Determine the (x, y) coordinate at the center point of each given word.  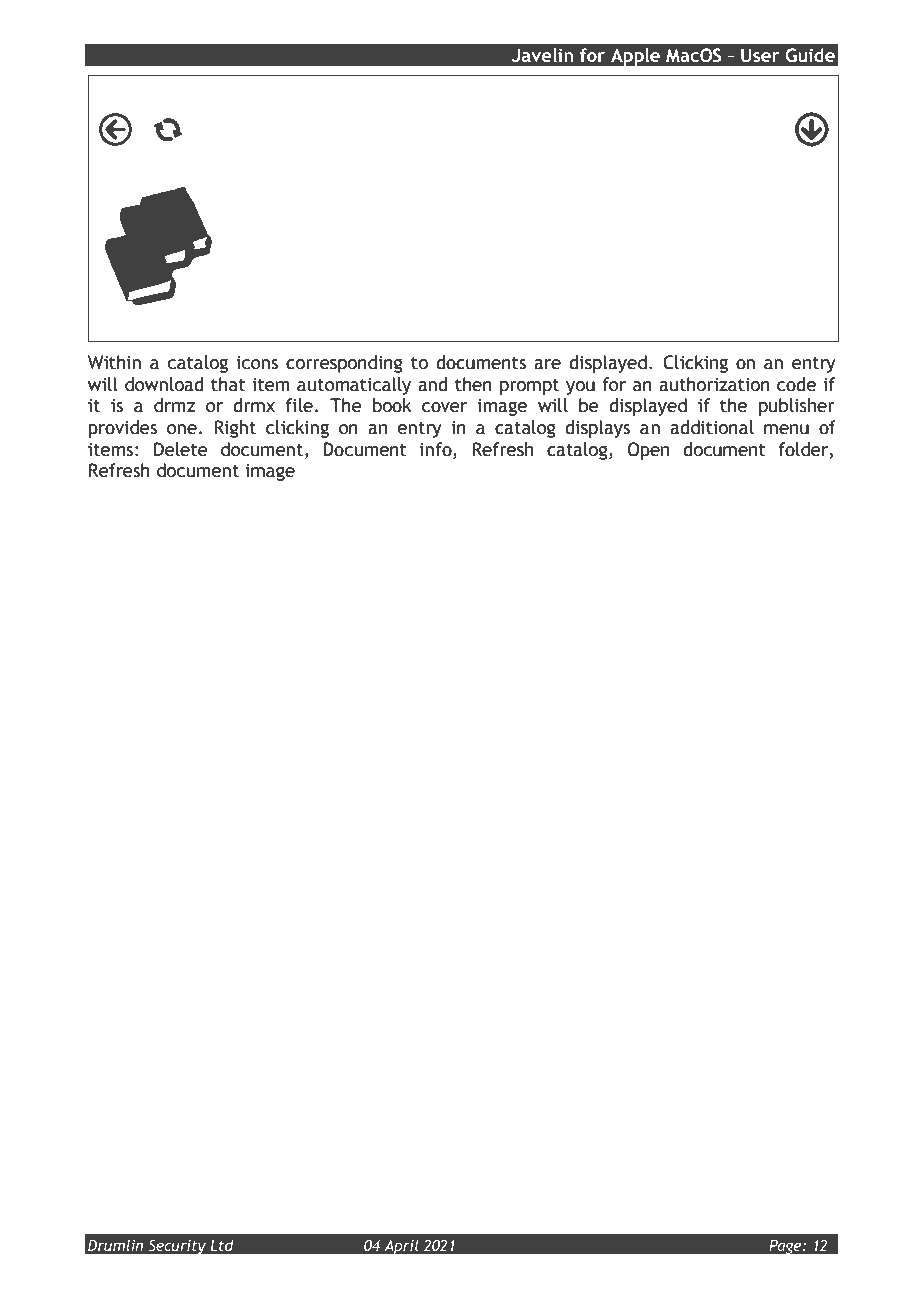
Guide (810, 55)
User (760, 55)
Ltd (222, 1245)
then (473, 384)
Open (648, 451)
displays (597, 429)
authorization (714, 384)
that (228, 384)
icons (257, 363)
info (437, 449)
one (182, 429)
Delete (181, 449)
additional (712, 427)
